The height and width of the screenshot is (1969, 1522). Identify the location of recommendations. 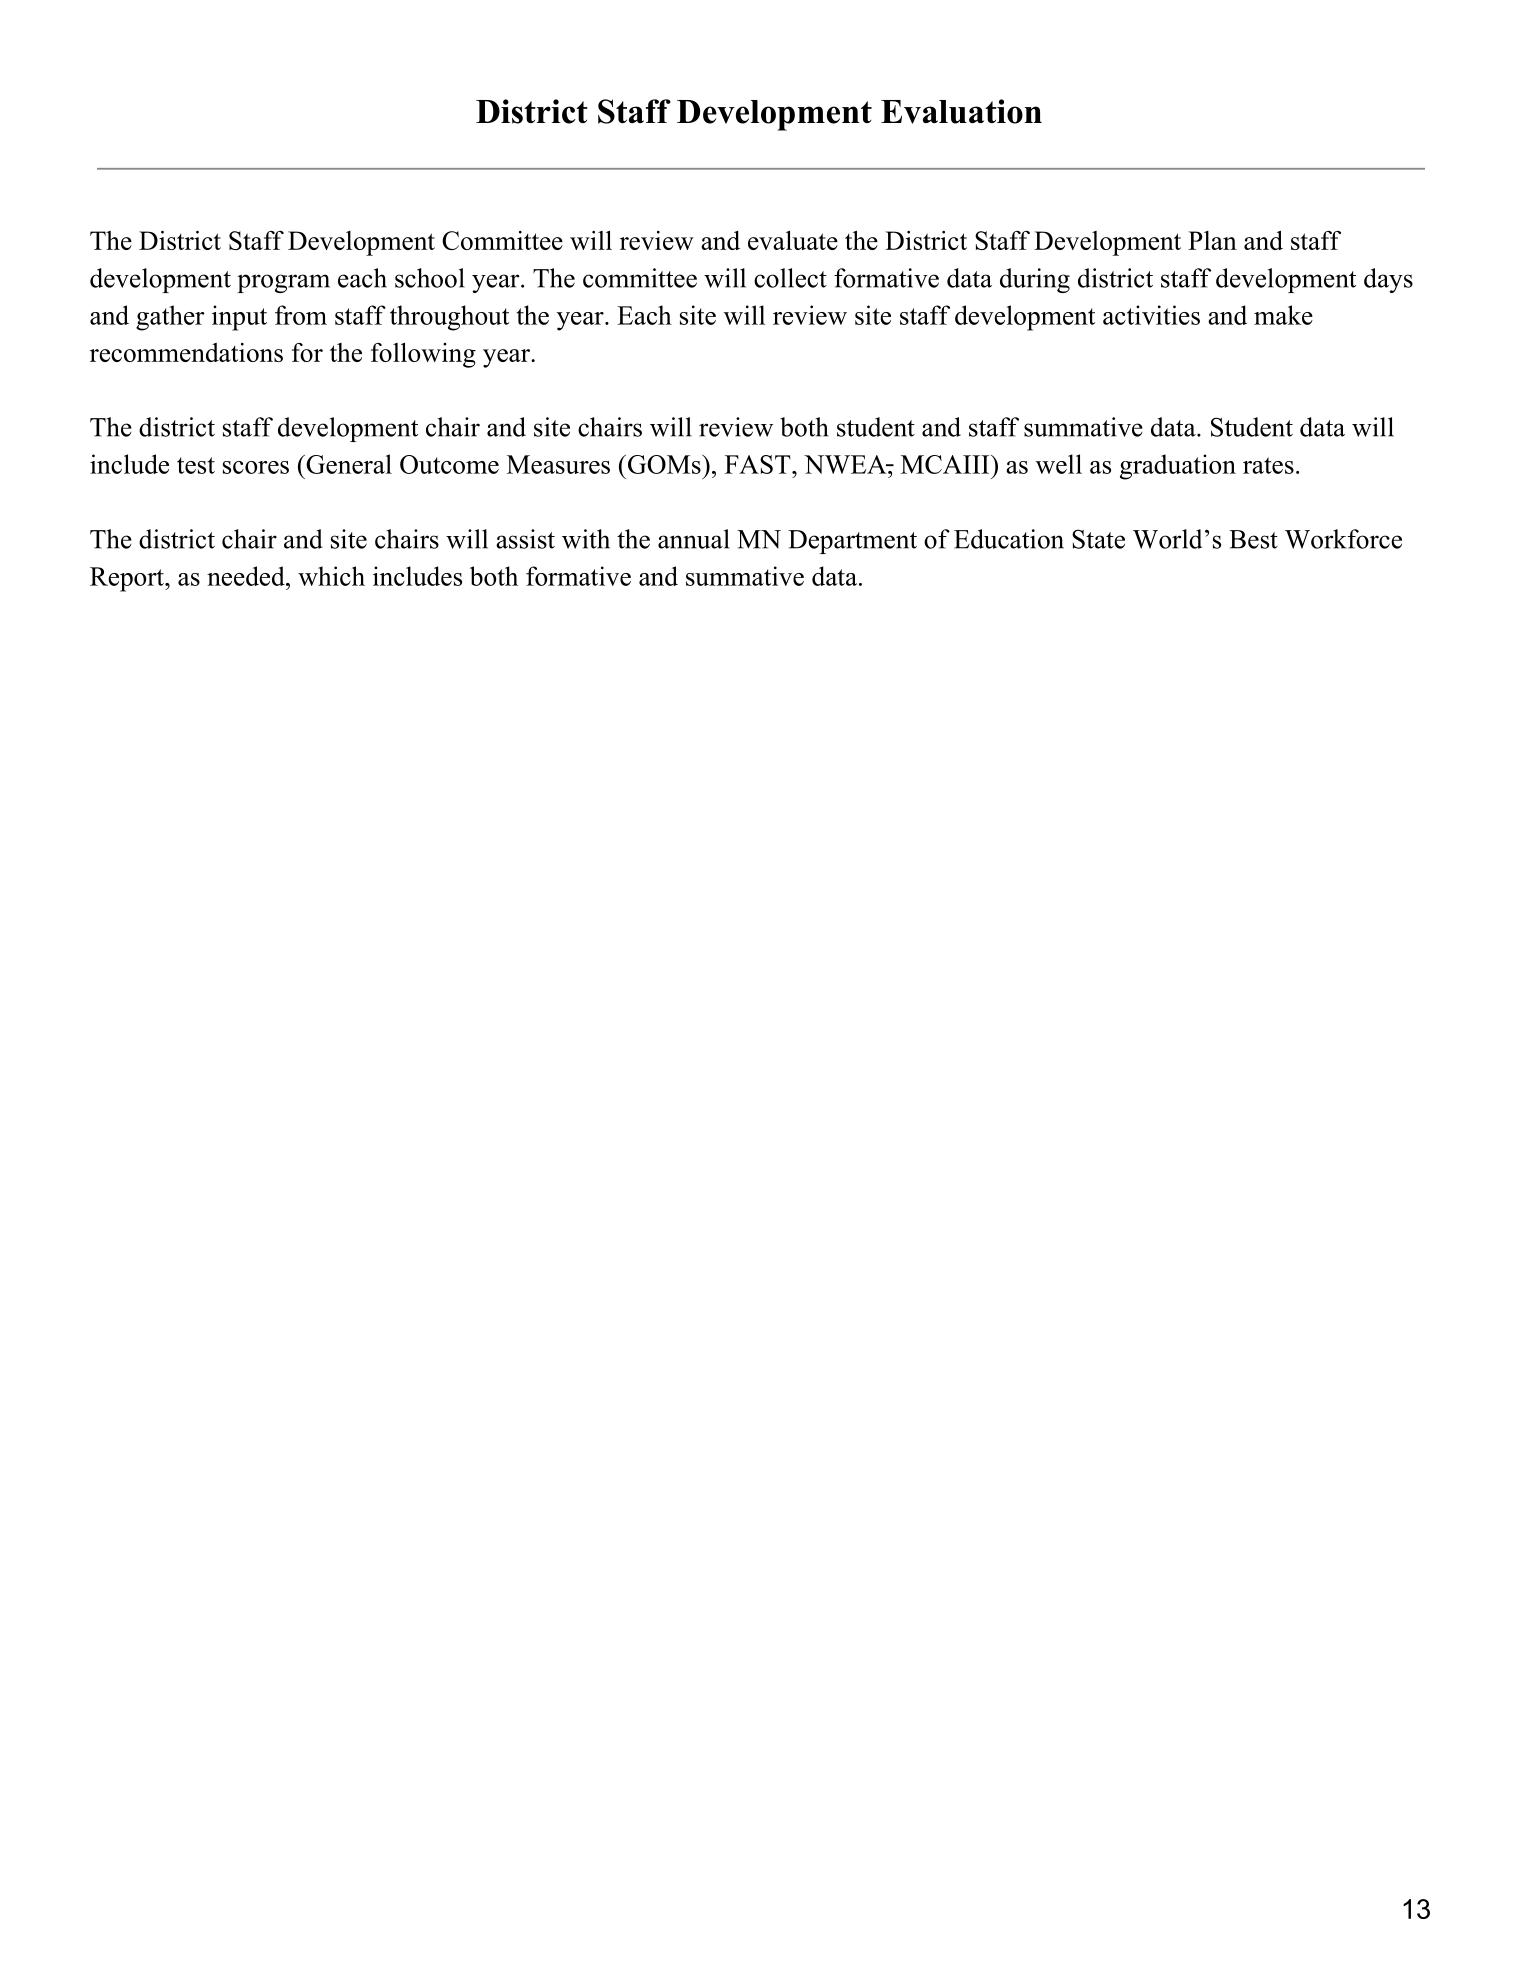
(186, 352).
